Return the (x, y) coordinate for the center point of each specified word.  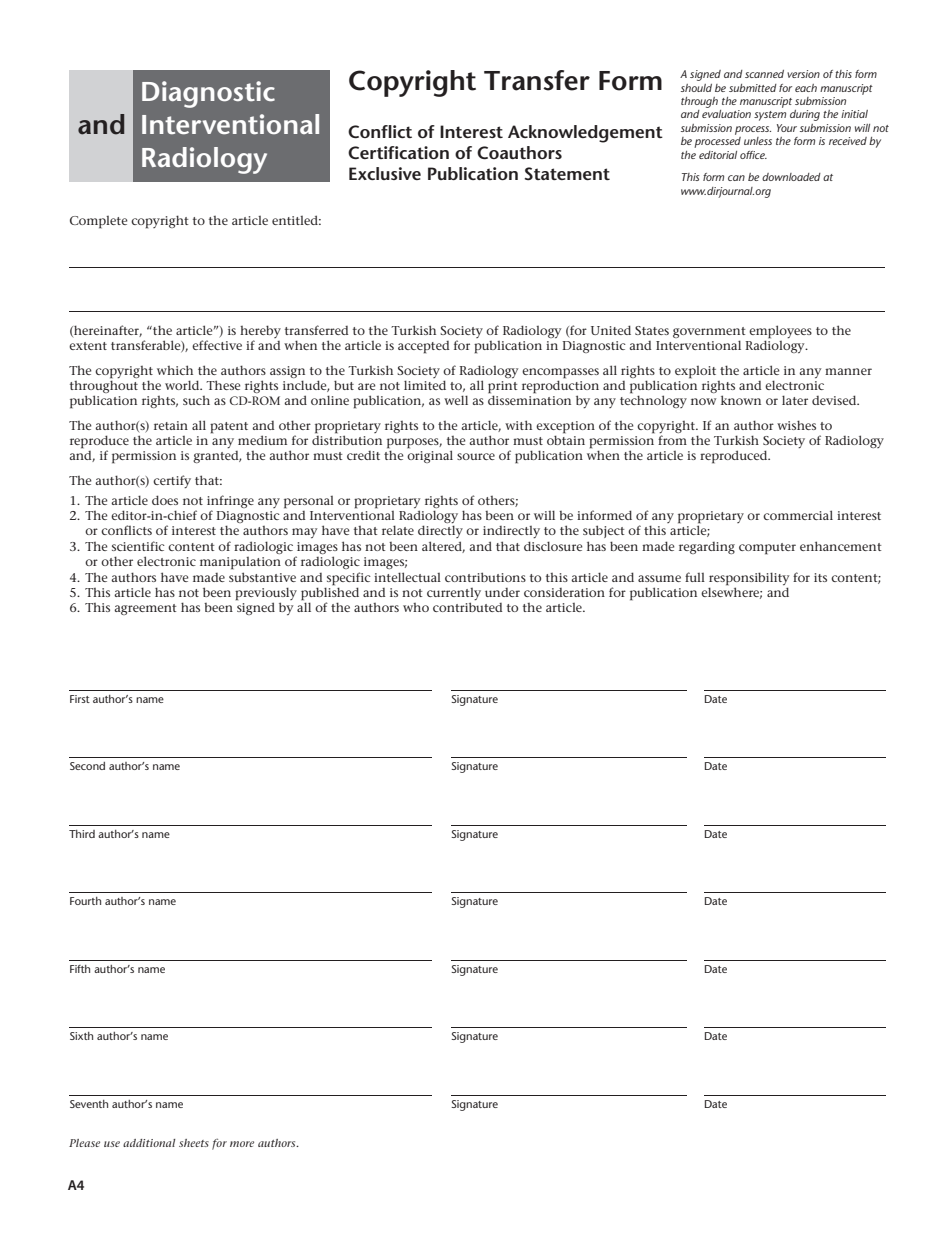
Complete (99, 222)
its (820, 577)
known (741, 400)
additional (149, 1143)
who (416, 607)
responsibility (749, 579)
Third (82, 834)
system (770, 116)
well (456, 400)
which (175, 370)
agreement (145, 609)
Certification (398, 152)
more (242, 1144)
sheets (194, 1143)
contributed (467, 607)
